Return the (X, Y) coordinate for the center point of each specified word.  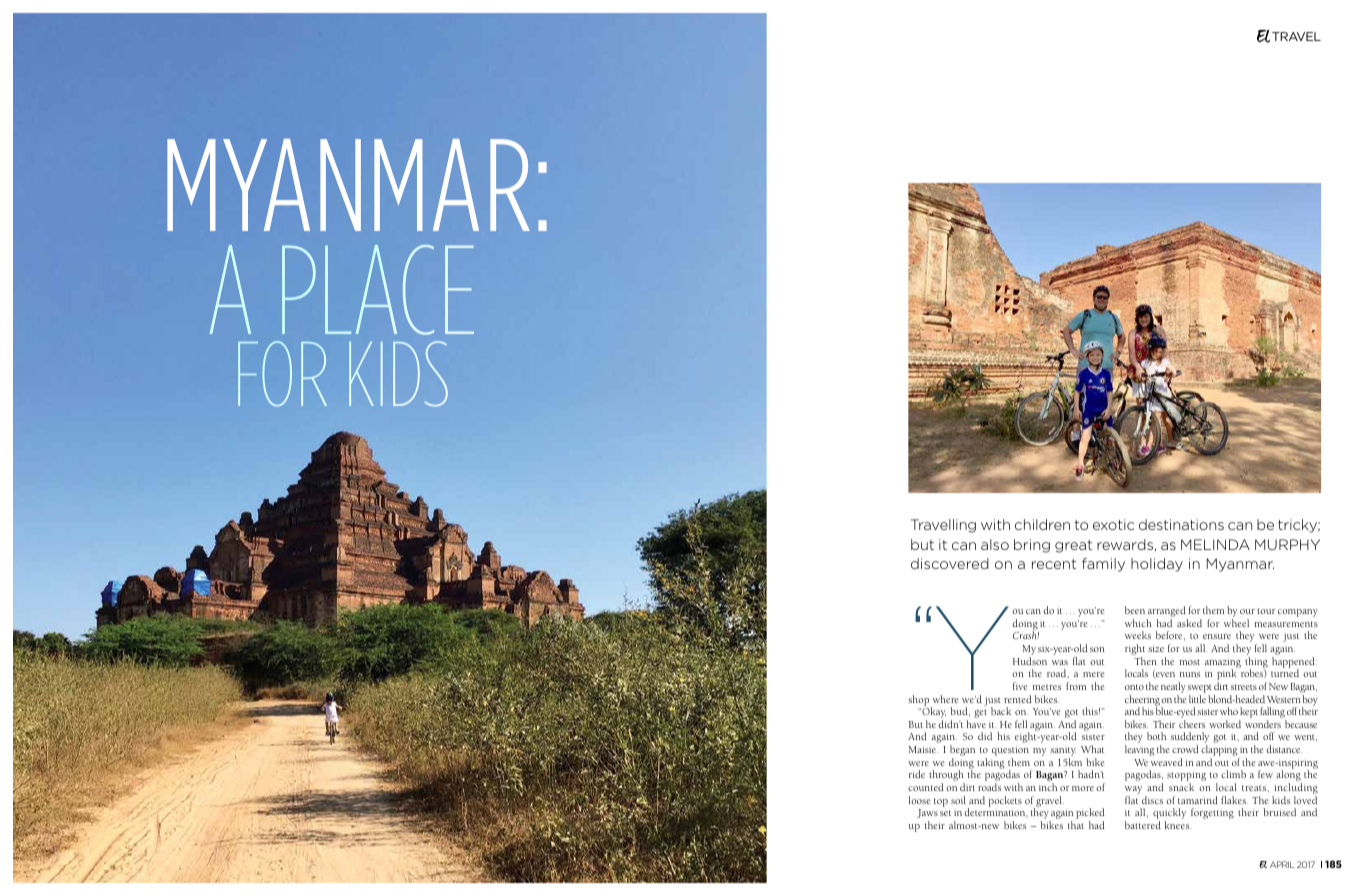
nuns (1190, 674)
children (1042, 524)
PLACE (378, 290)
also (995, 544)
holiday (1157, 565)
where (946, 699)
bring (1032, 546)
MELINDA (1215, 544)
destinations (1181, 524)
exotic (1113, 524)
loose (920, 800)
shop (919, 701)
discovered (950, 563)
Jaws (927, 813)
